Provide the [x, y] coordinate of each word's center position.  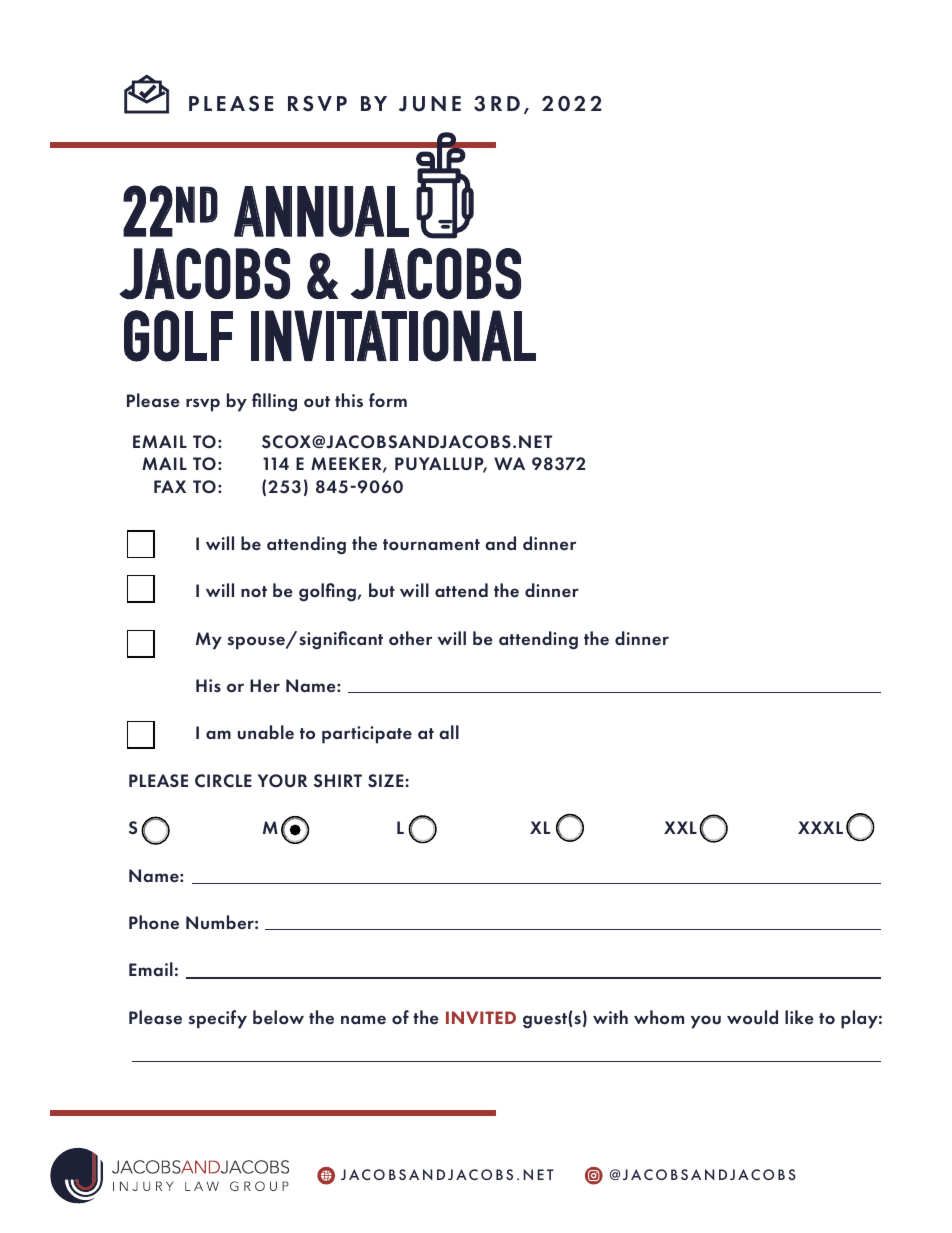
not [254, 591]
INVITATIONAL [393, 336]
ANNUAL [321, 211]
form [388, 400]
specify [218, 1019]
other [410, 638]
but [382, 590]
